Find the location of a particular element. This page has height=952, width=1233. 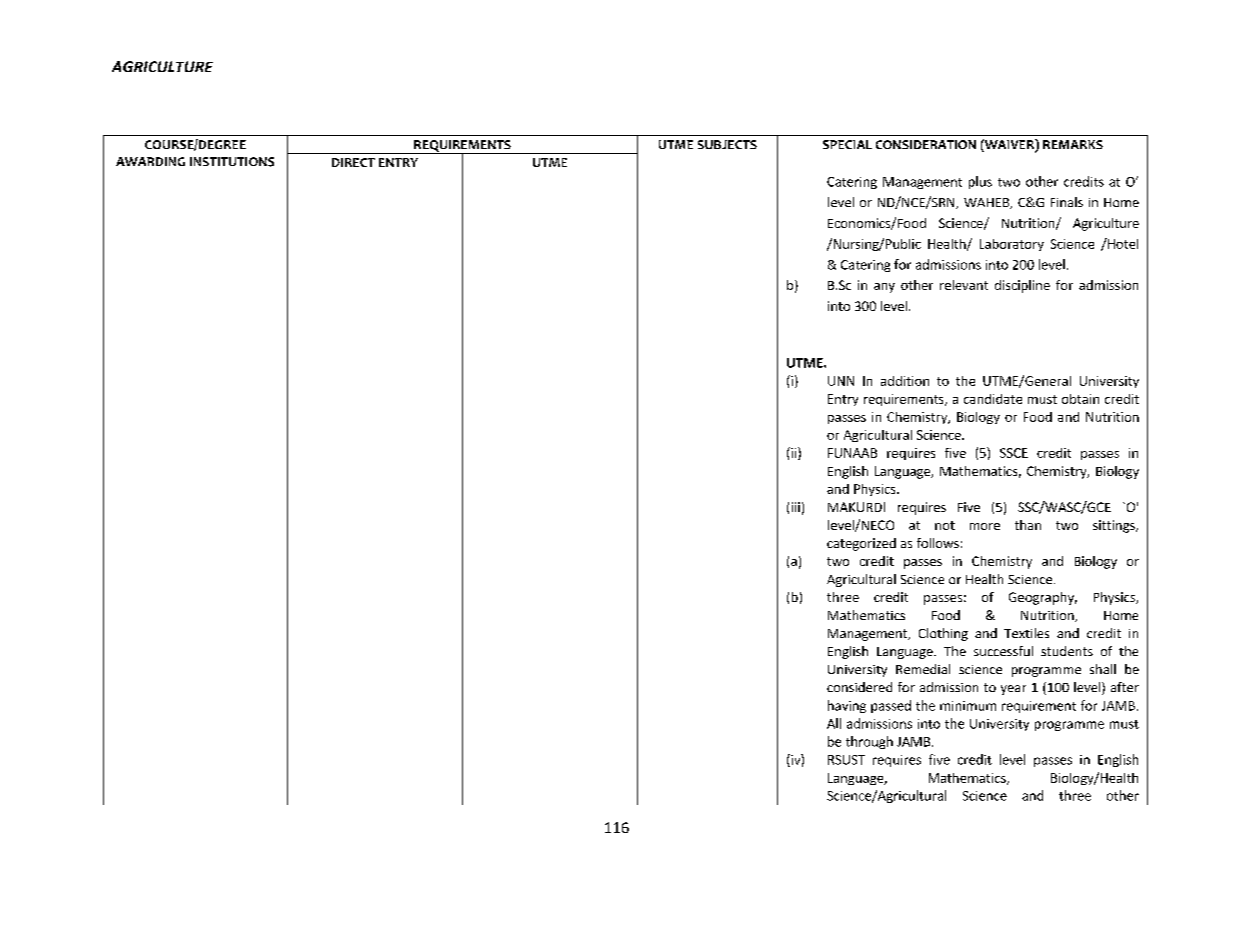

plus is located at coordinates (980, 182).
